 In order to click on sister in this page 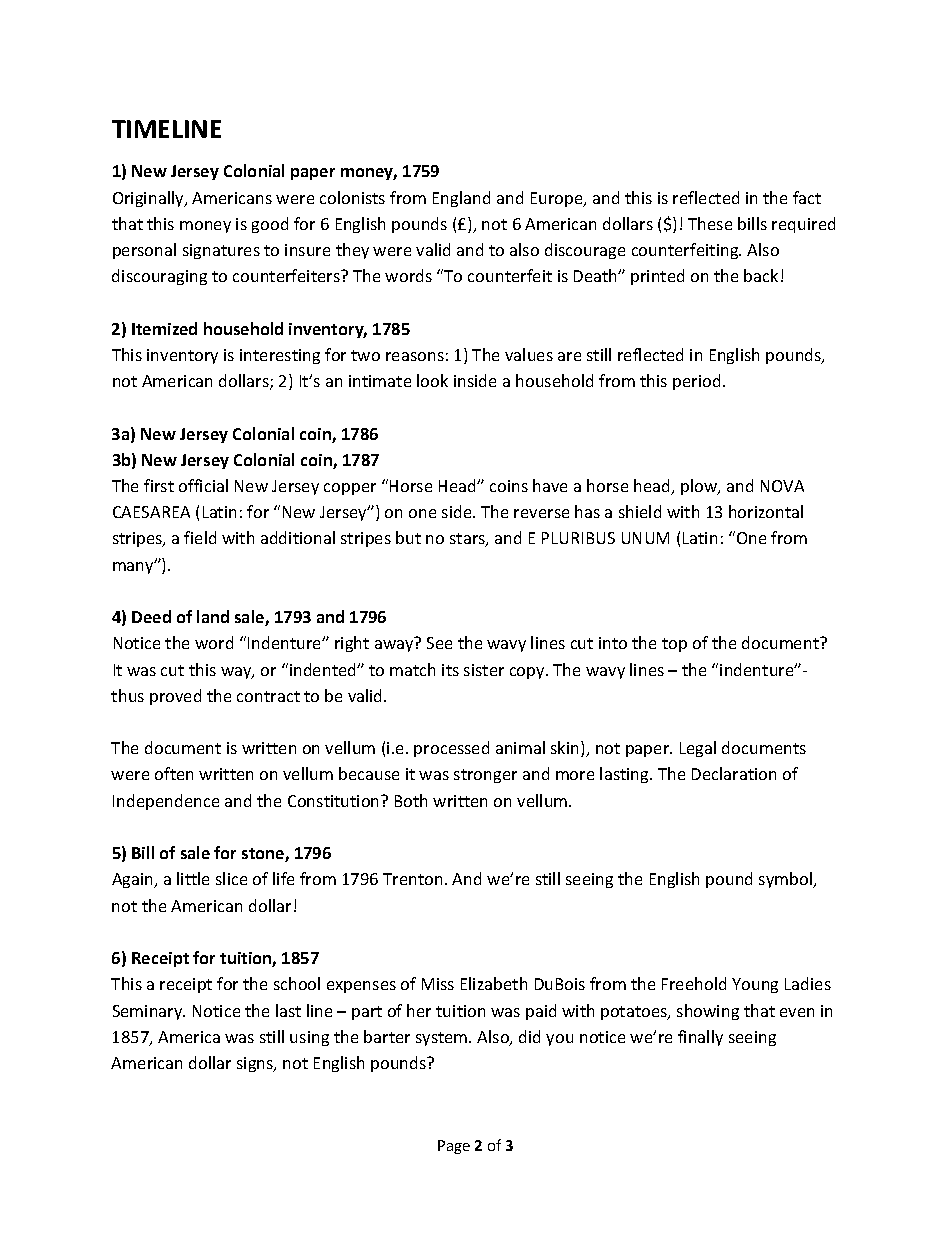, I will do `click(484, 670)`.
